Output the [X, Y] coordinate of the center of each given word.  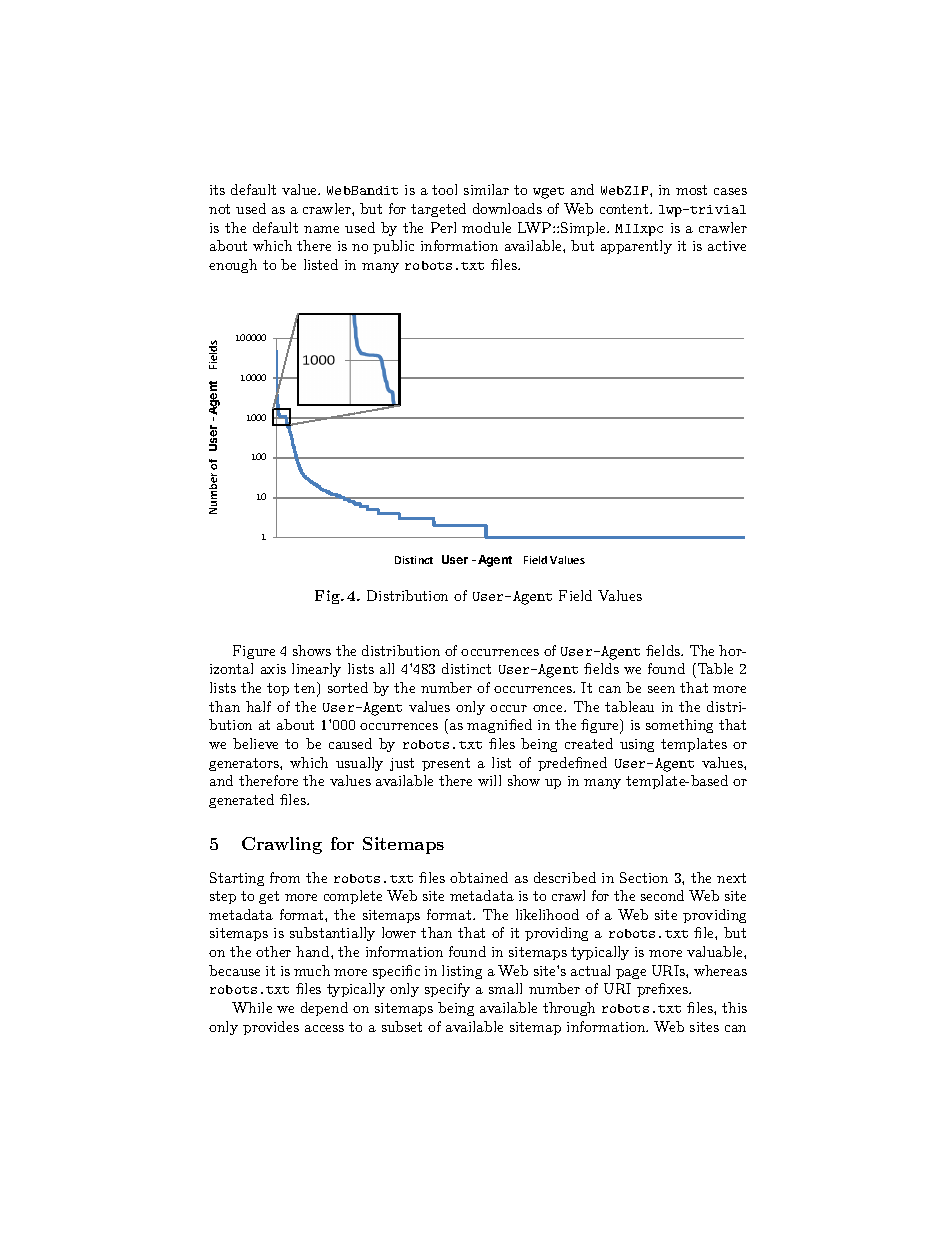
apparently [636, 247]
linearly [316, 670]
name [321, 229]
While [252, 1007]
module [486, 227]
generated [241, 801]
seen [661, 689]
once [549, 708]
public [393, 247]
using [637, 745]
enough [233, 266]
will [489, 780]
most [691, 190]
